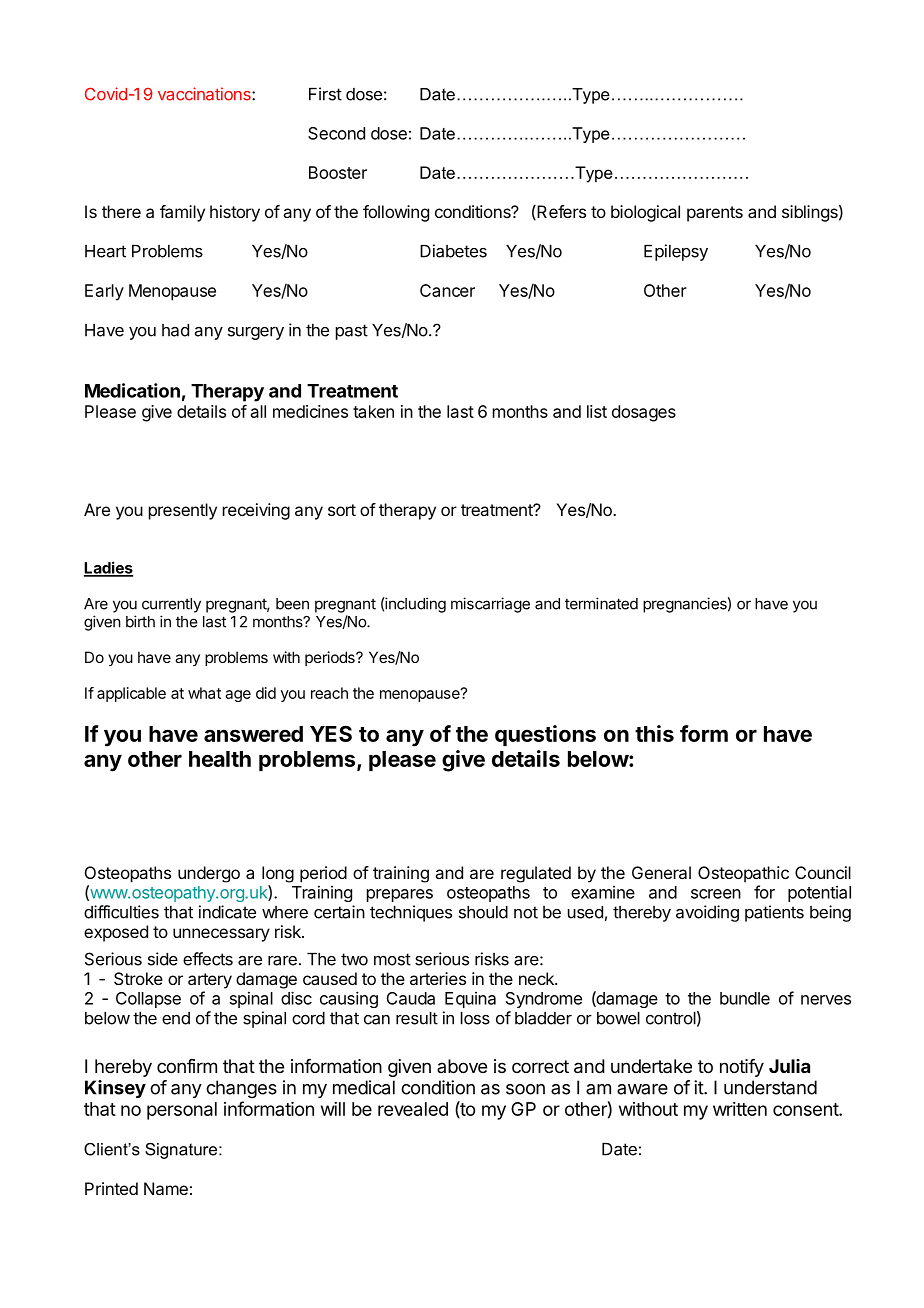  I want to click on miscarriage, so click(490, 605).
